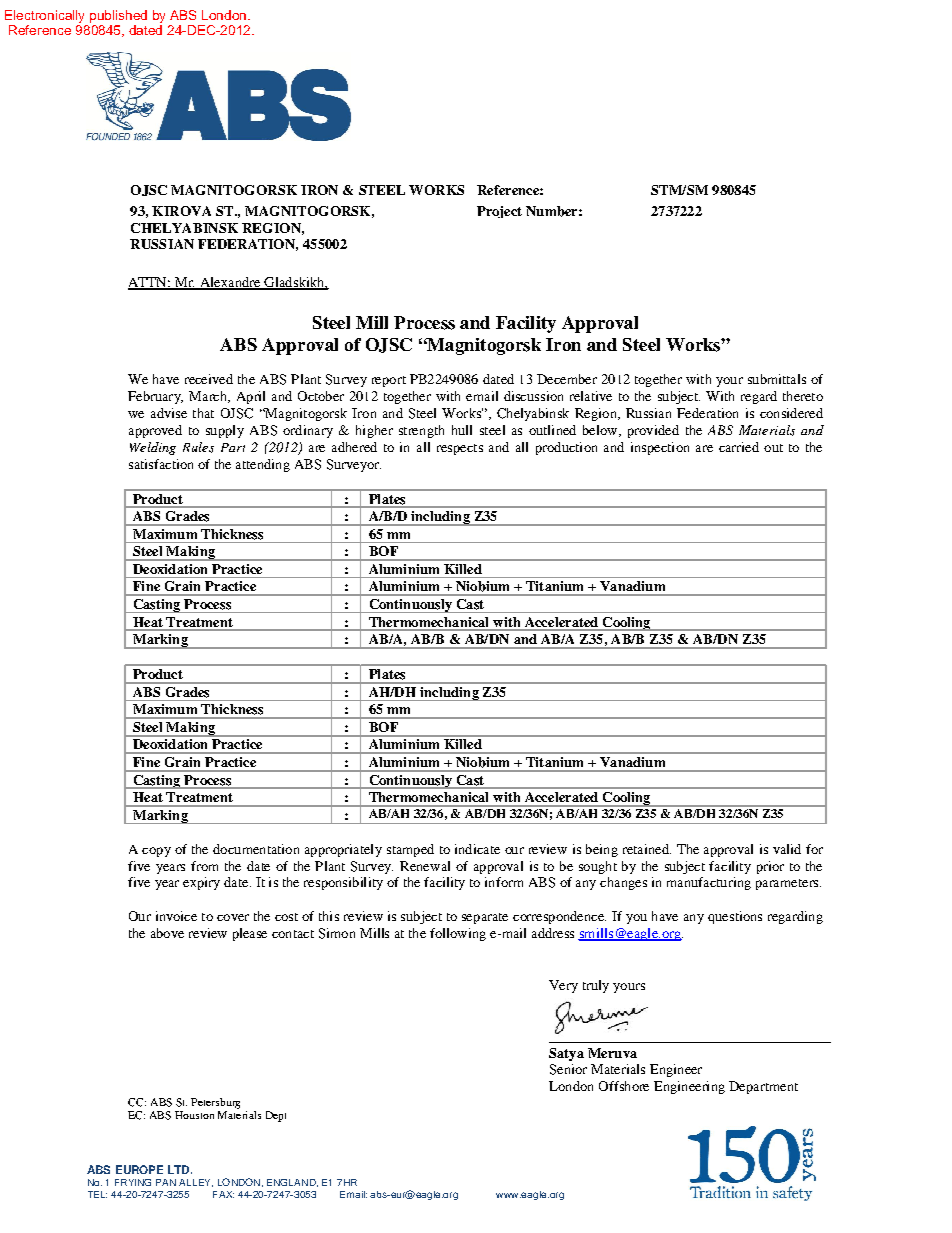 This page has width=952, height=1233. What do you see at coordinates (276, 1116) in the page?
I see `Dept` at bounding box center [276, 1116].
